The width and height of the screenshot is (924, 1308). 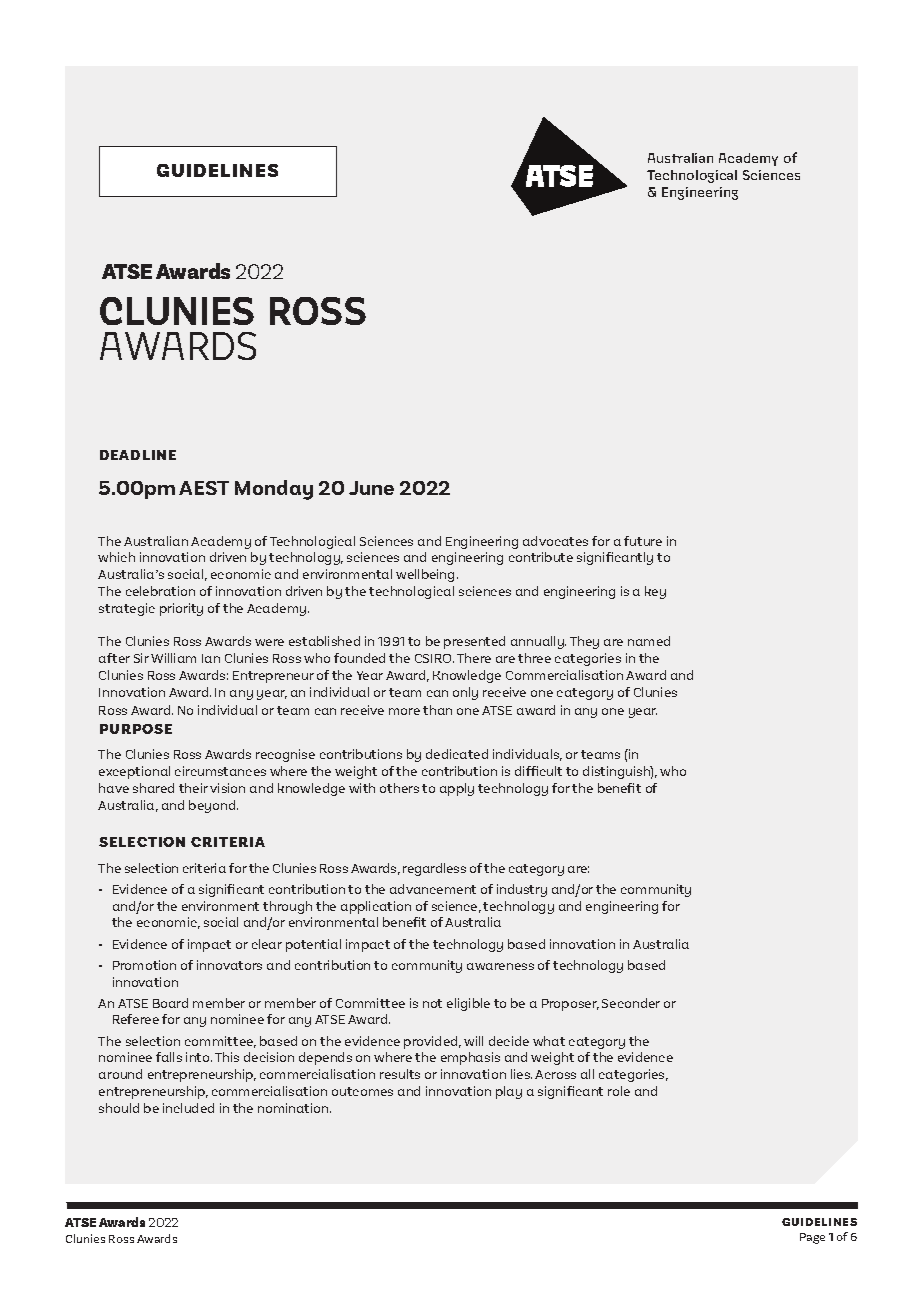 I want to click on included, so click(x=188, y=1108).
